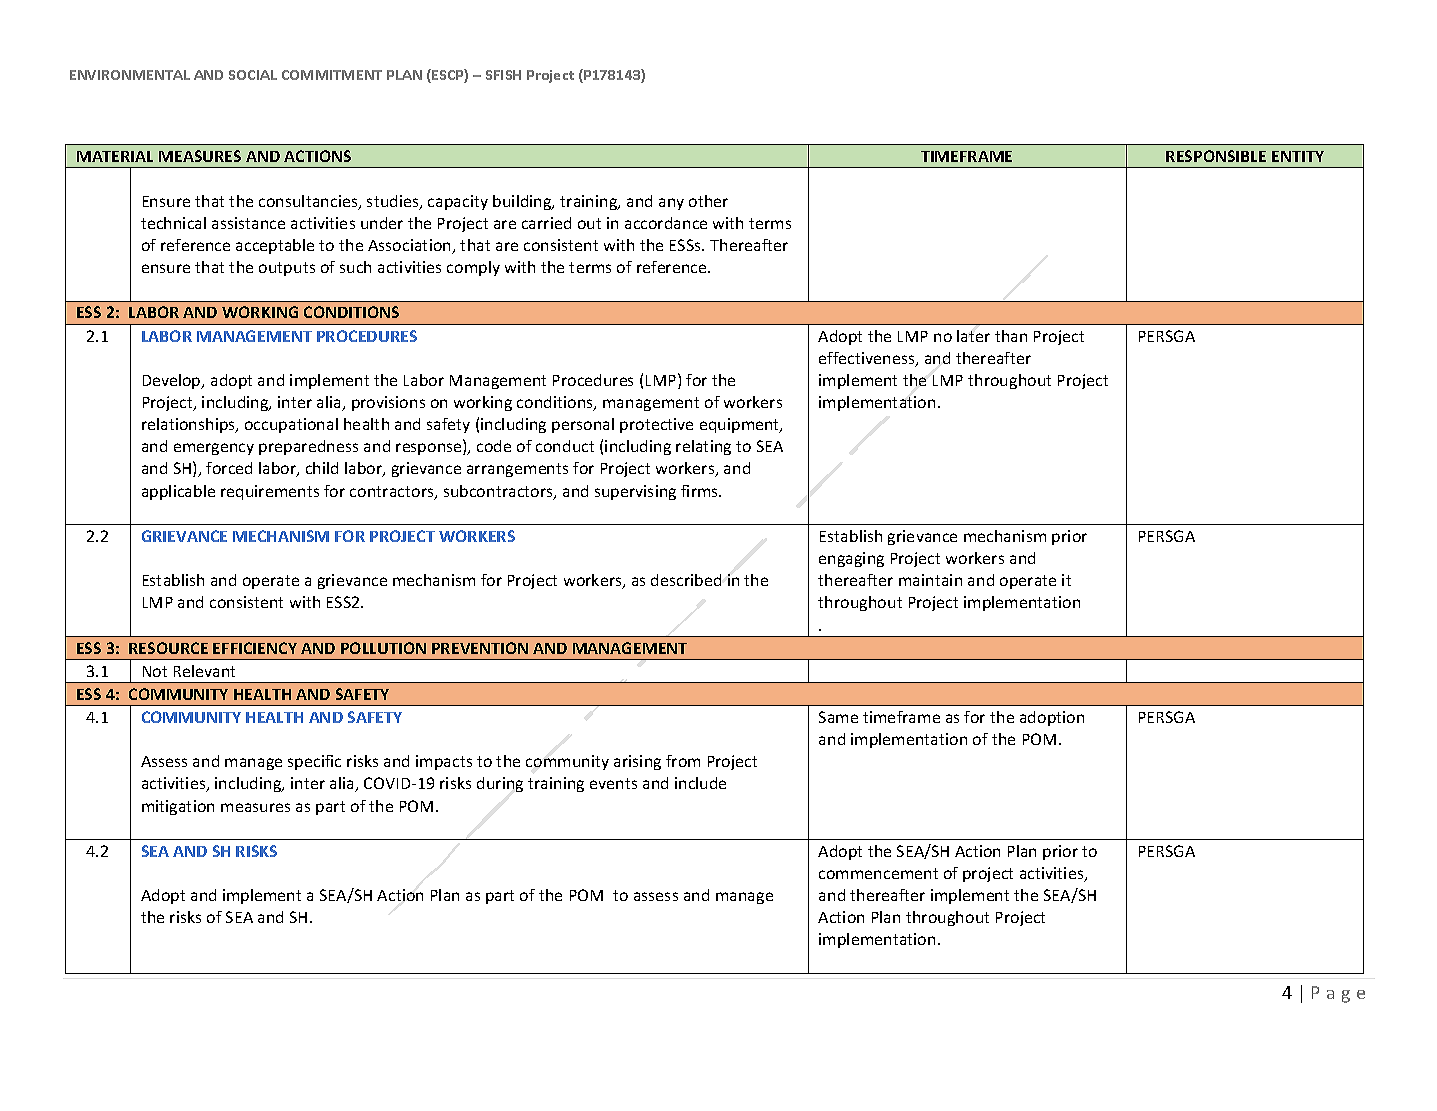  Describe the element at coordinates (255, 648) in the screenshot. I see `EFFICIENCY` at that location.
